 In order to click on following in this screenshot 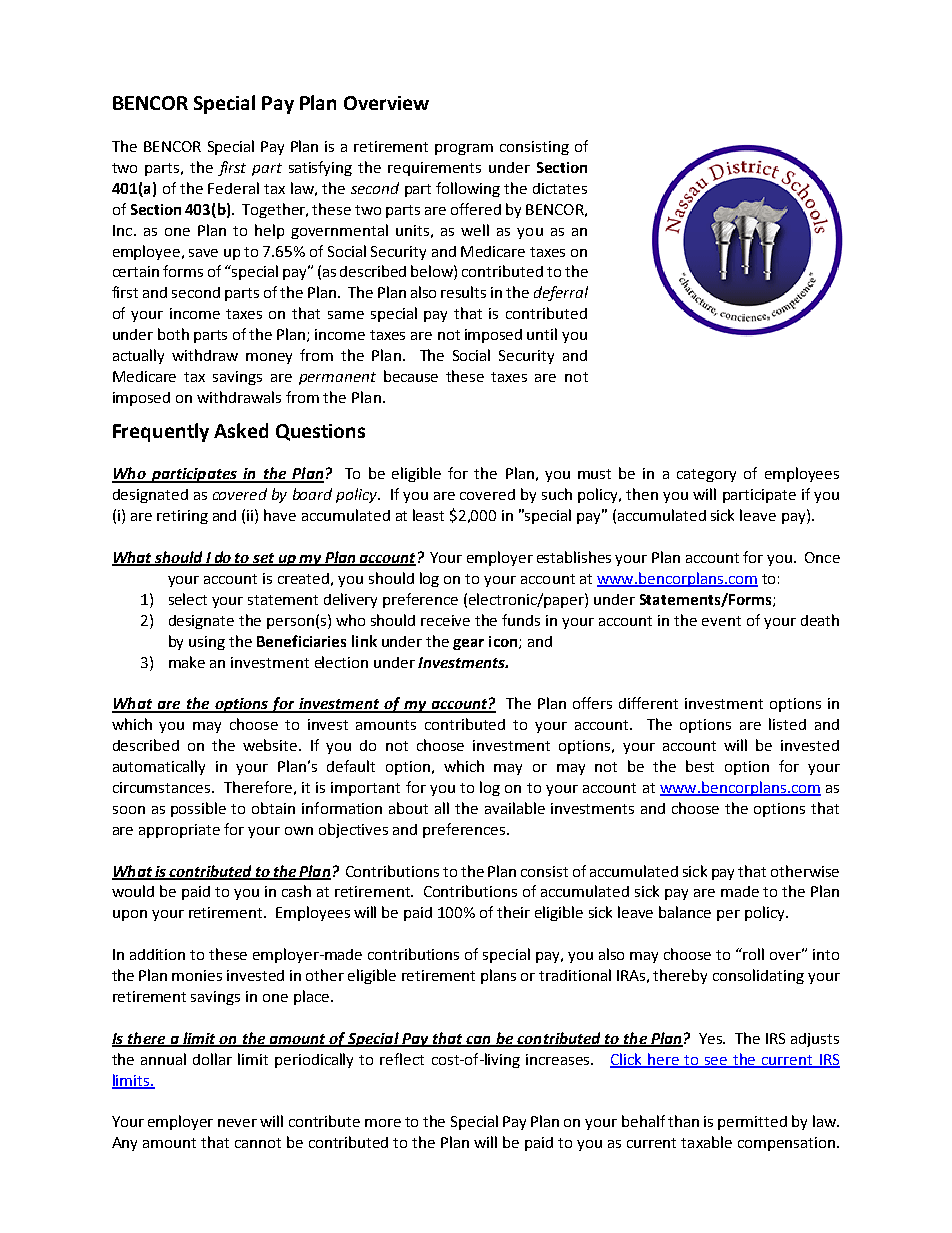, I will do `click(468, 189)`.
